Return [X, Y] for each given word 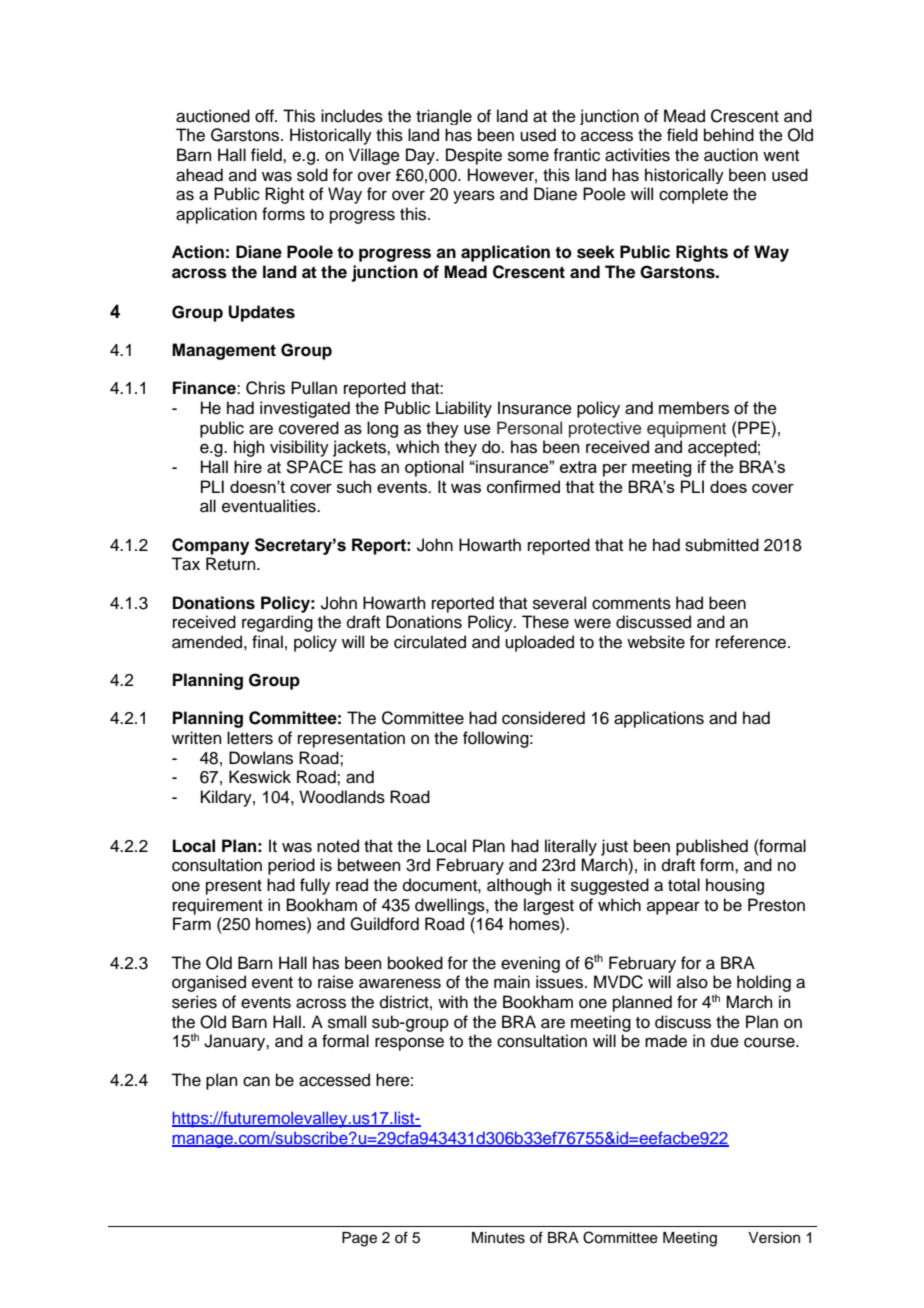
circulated [430, 642]
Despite [474, 156]
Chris [265, 388]
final [267, 641]
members [694, 408]
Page [359, 1239]
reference [752, 642]
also [692, 982]
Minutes [498, 1238]
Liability [464, 409]
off [265, 116]
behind [729, 135]
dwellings [451, 906]
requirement [218, 906]
